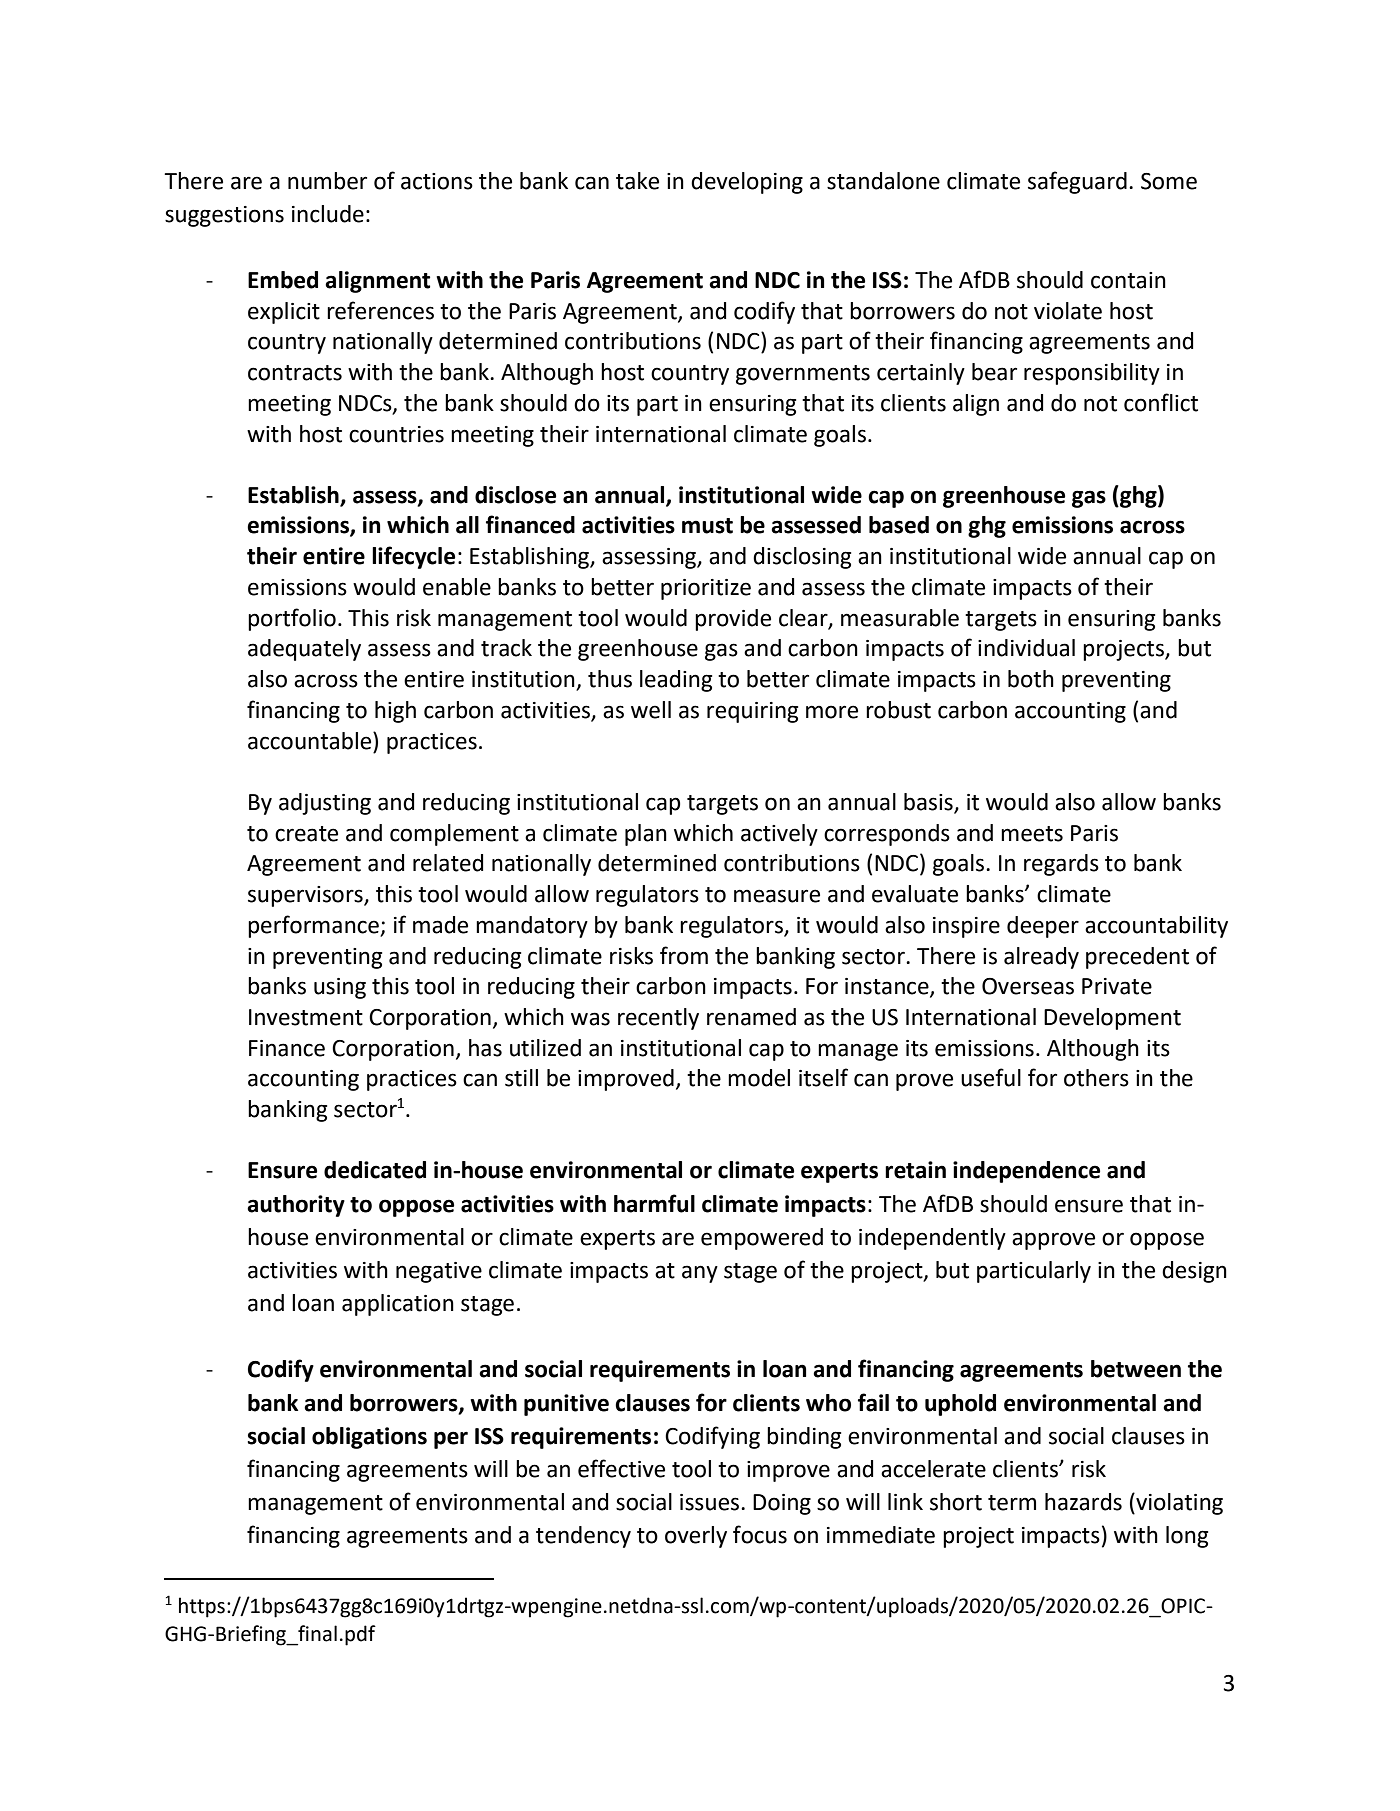 This screenshot has height=1811, width=1400. Describe the element at coordinates (711, 1502) in the screenshot. I see `issues` at that location.
